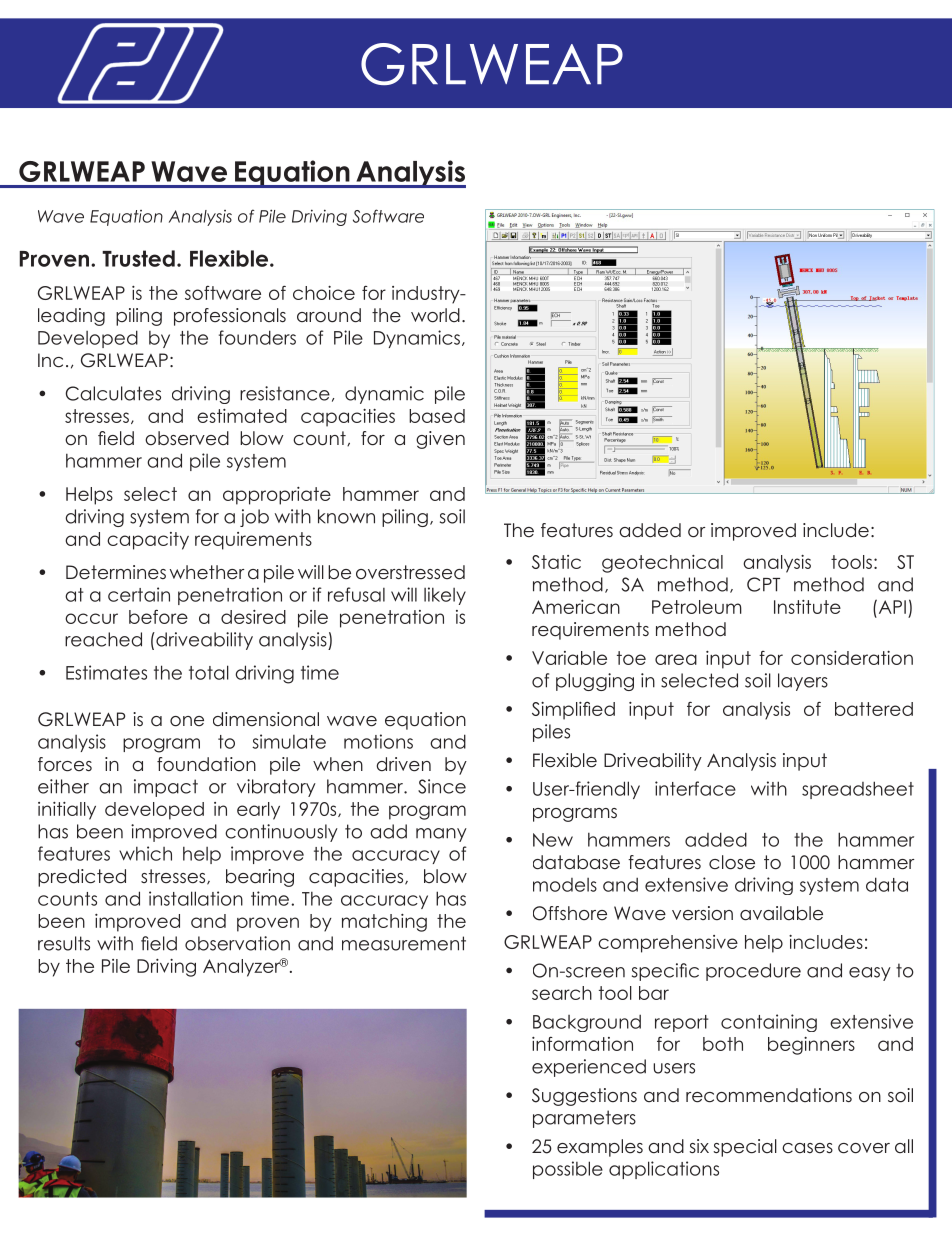 Image resolution: width=952 pixels, height=1233 pixels. I want to click on possible, so click(568, 1170).
